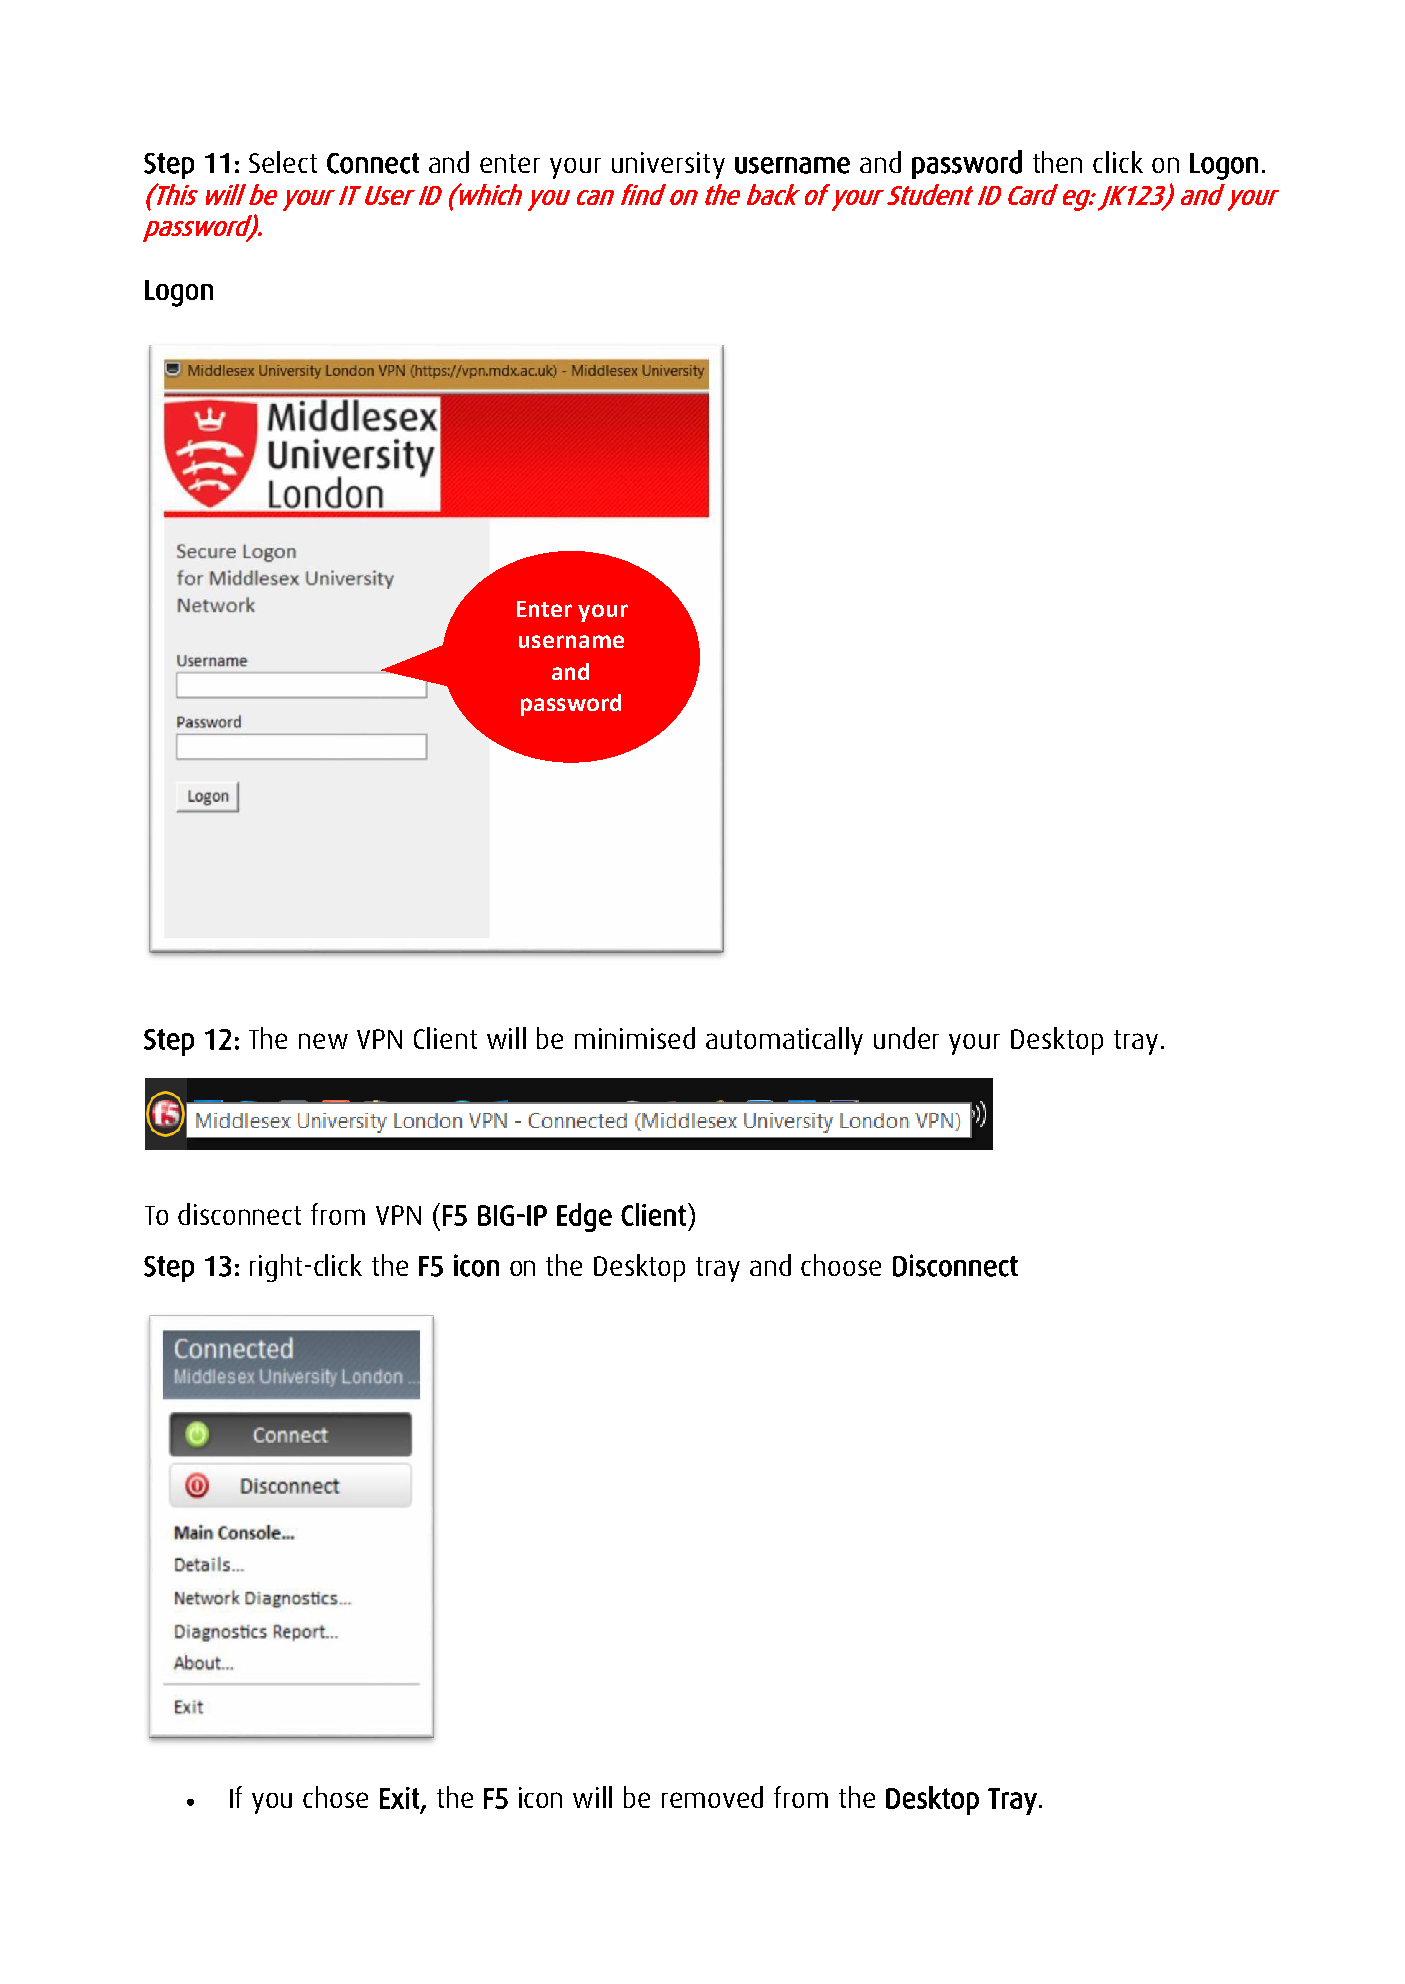  Describe the element at coordinates (1057, 162) in the document. I see `then` at that location.
